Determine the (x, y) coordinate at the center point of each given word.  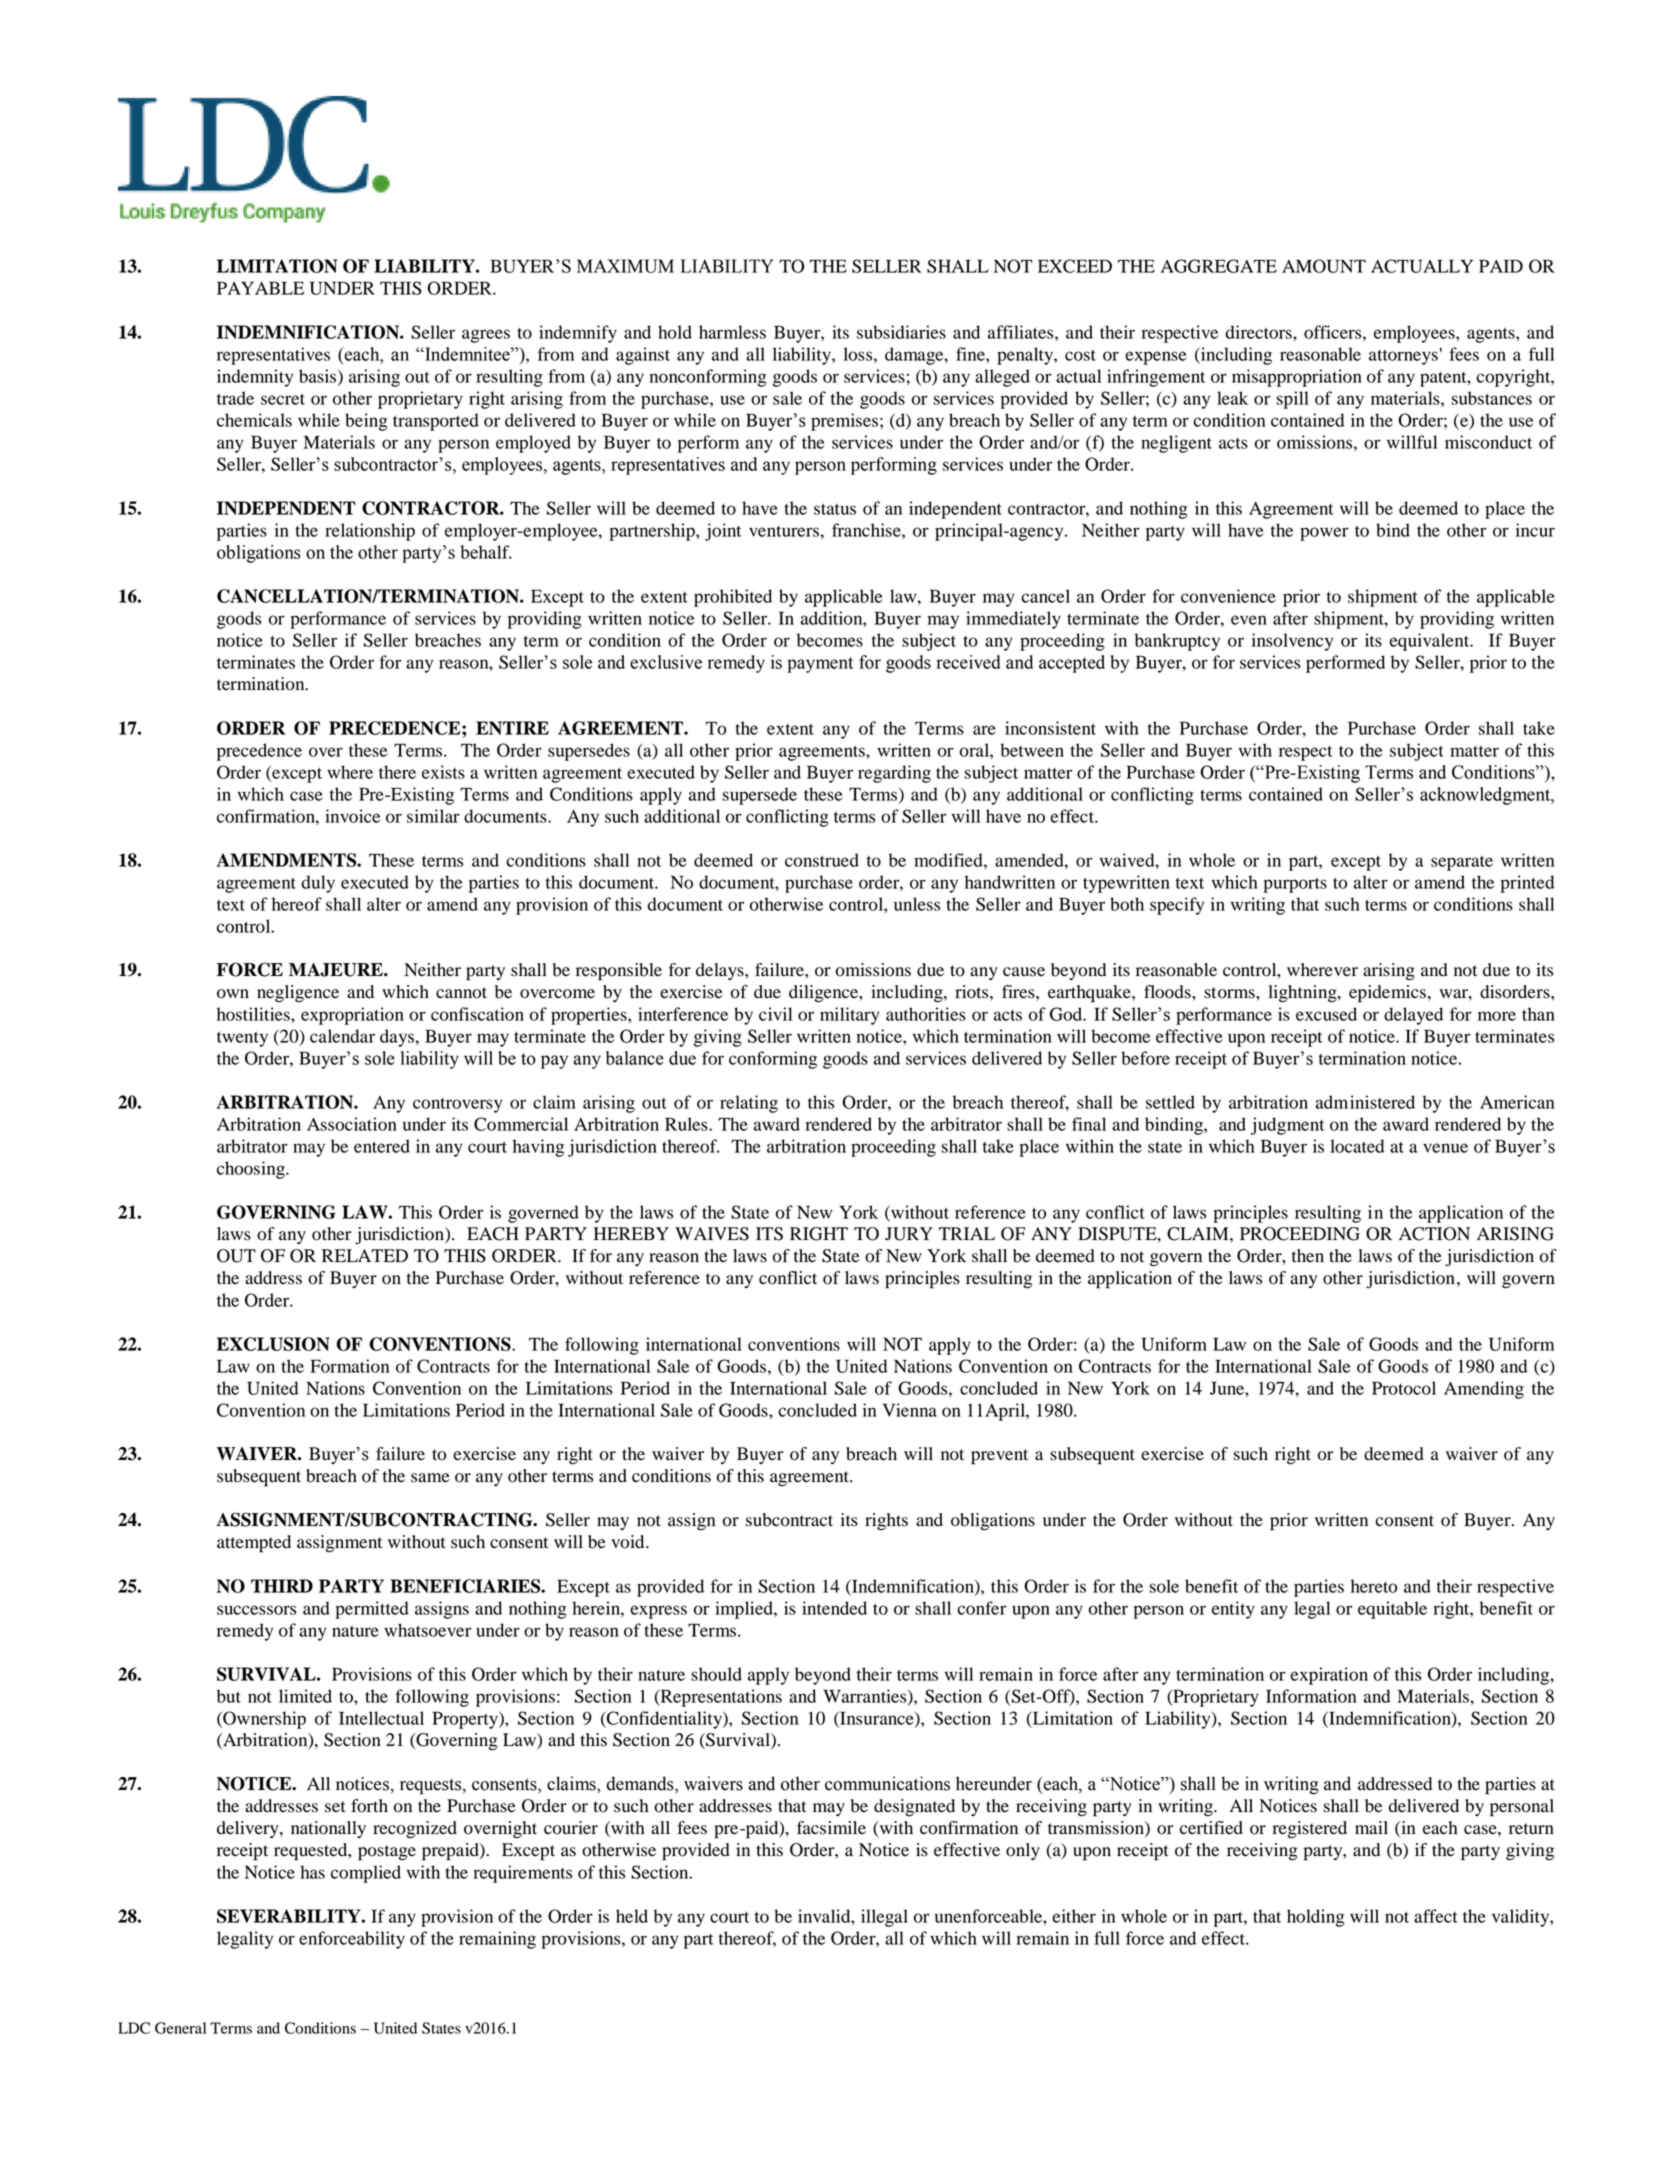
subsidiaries (901, 332)
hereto (1374, 1586)
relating (749, 1104)
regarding (894, 774)
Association (352, 1124)
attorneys (1403, 357)
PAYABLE (260, 288)
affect (1436, 1916)
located (1357, 1146)
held (632, 1916)
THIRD (282, 1586)
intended (834, 1608)
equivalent (1430, 642)
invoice (352, 816)
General (180, 2028)
